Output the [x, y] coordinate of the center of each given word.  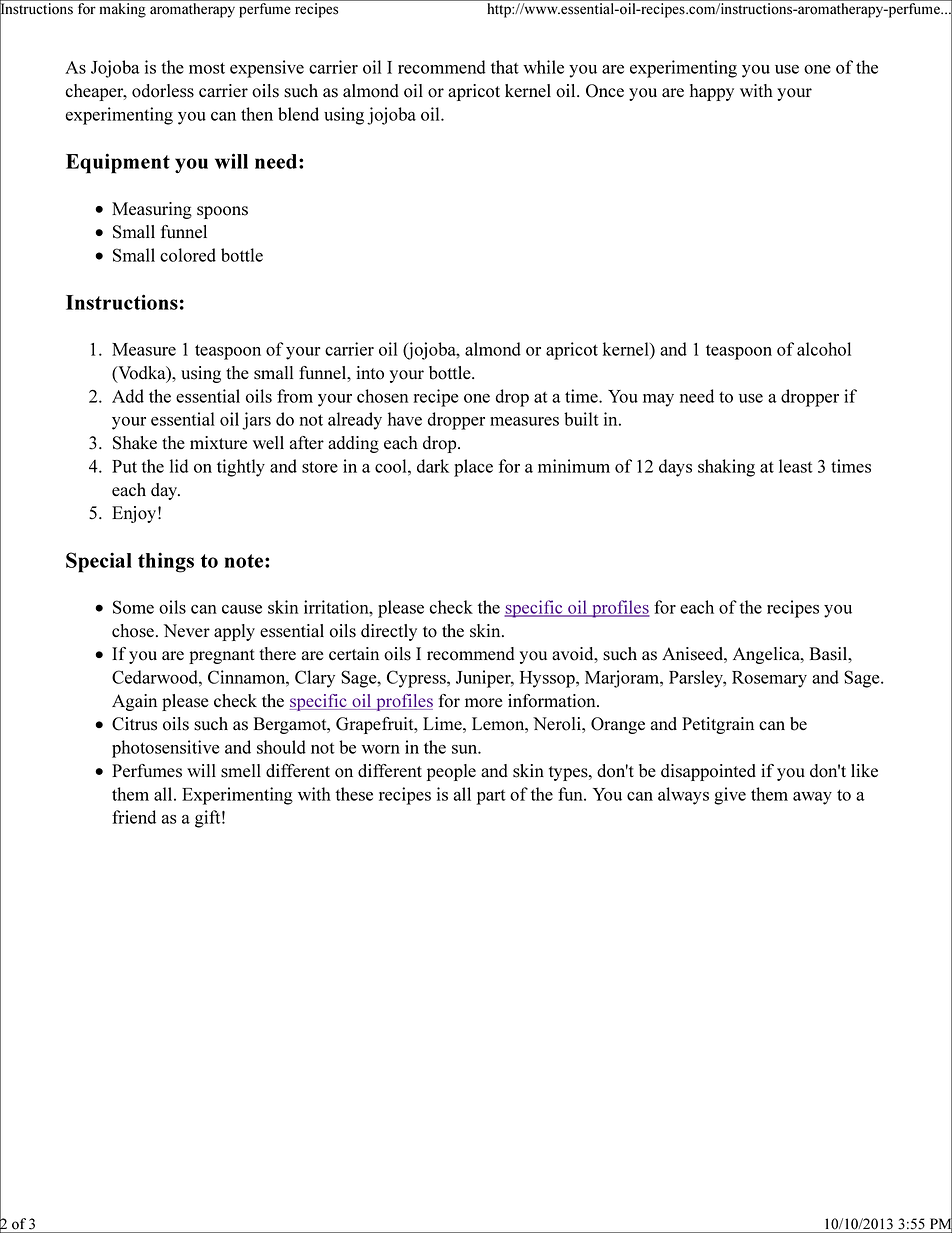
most [207, 68]
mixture [218, 442]
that [505, 67]
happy [712, 92]
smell [241, 771]
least [796, 466]
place [473, 468]
